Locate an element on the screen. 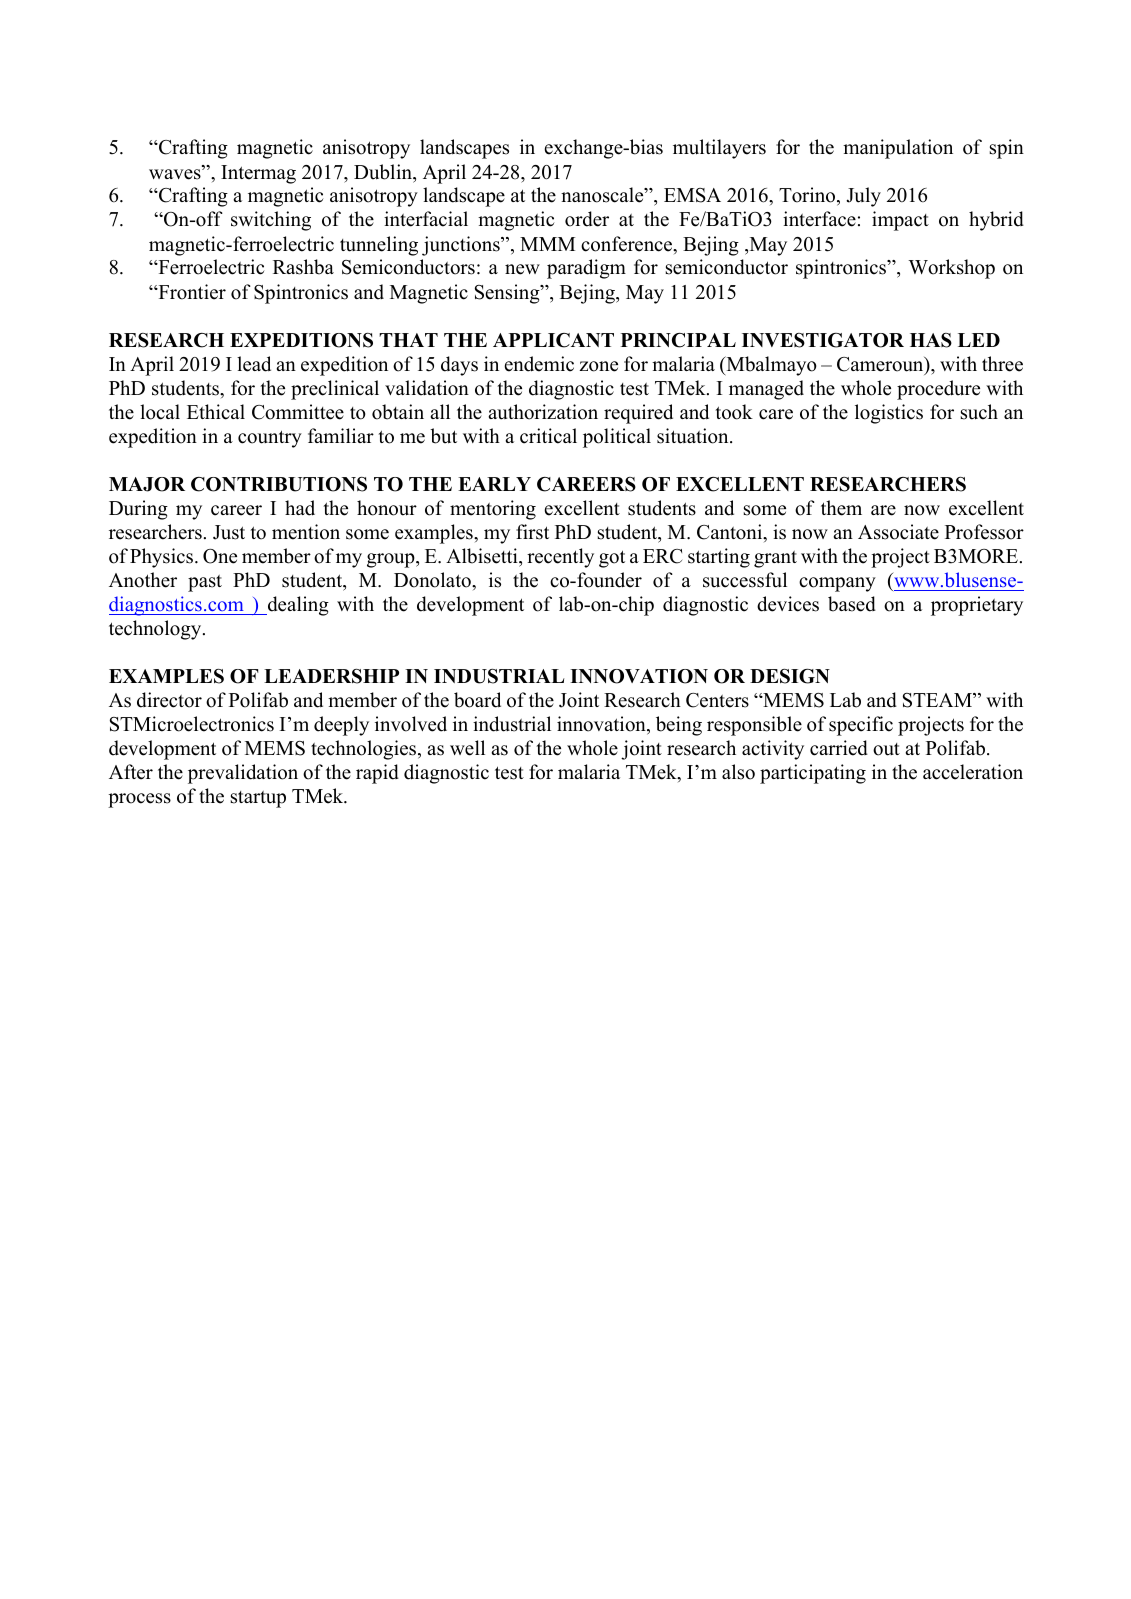  waves is located at coordinates (176, 174).
